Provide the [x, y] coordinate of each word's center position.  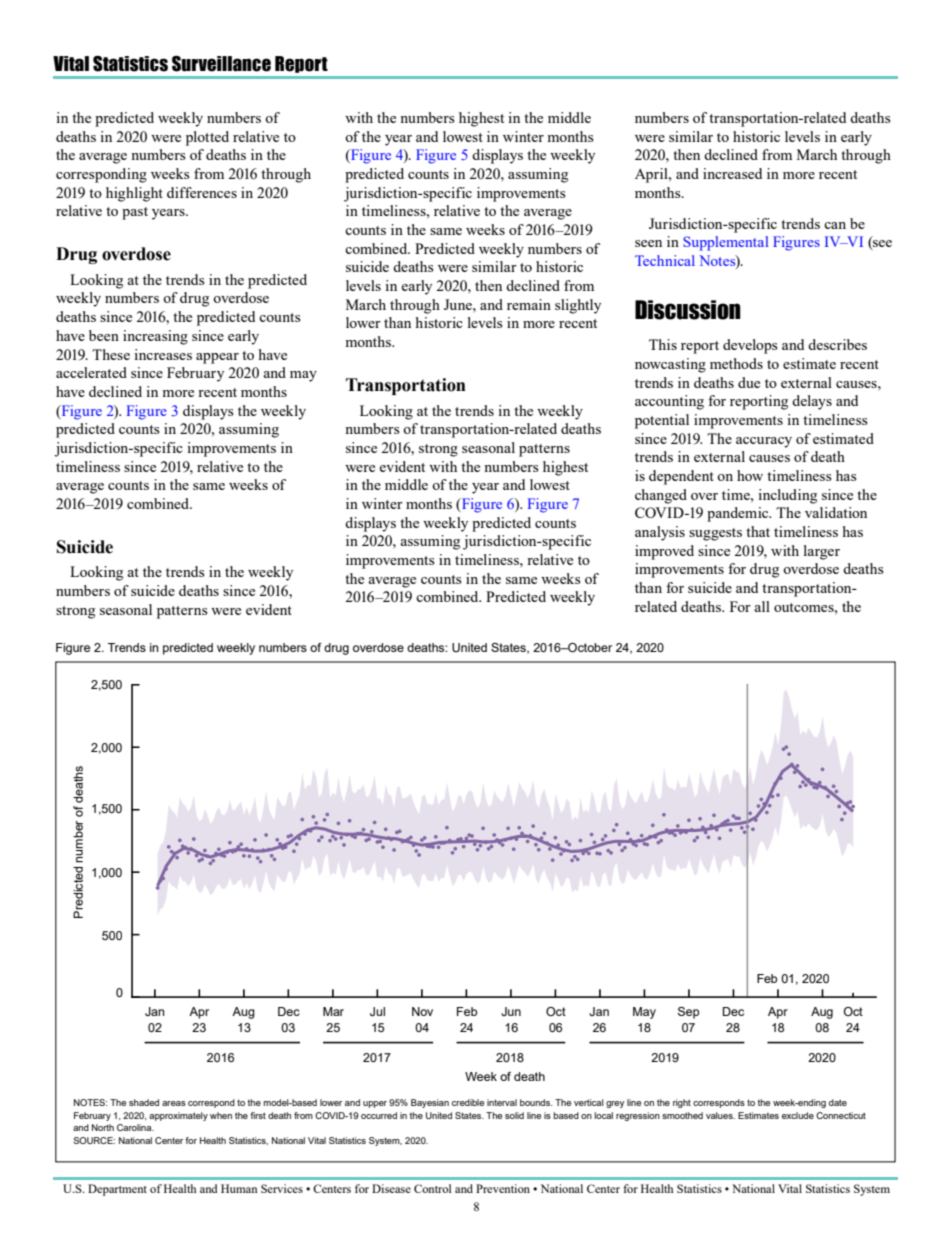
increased [732, 173]
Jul [377, 1011]
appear [217, 358]
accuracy [764, 442]
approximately [178, 1116]
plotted [207, 138]
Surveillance [221, 64]
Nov [422, 1011]
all [762, 606]
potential [662, 421]
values [720, 1115]
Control [433, 1188]
